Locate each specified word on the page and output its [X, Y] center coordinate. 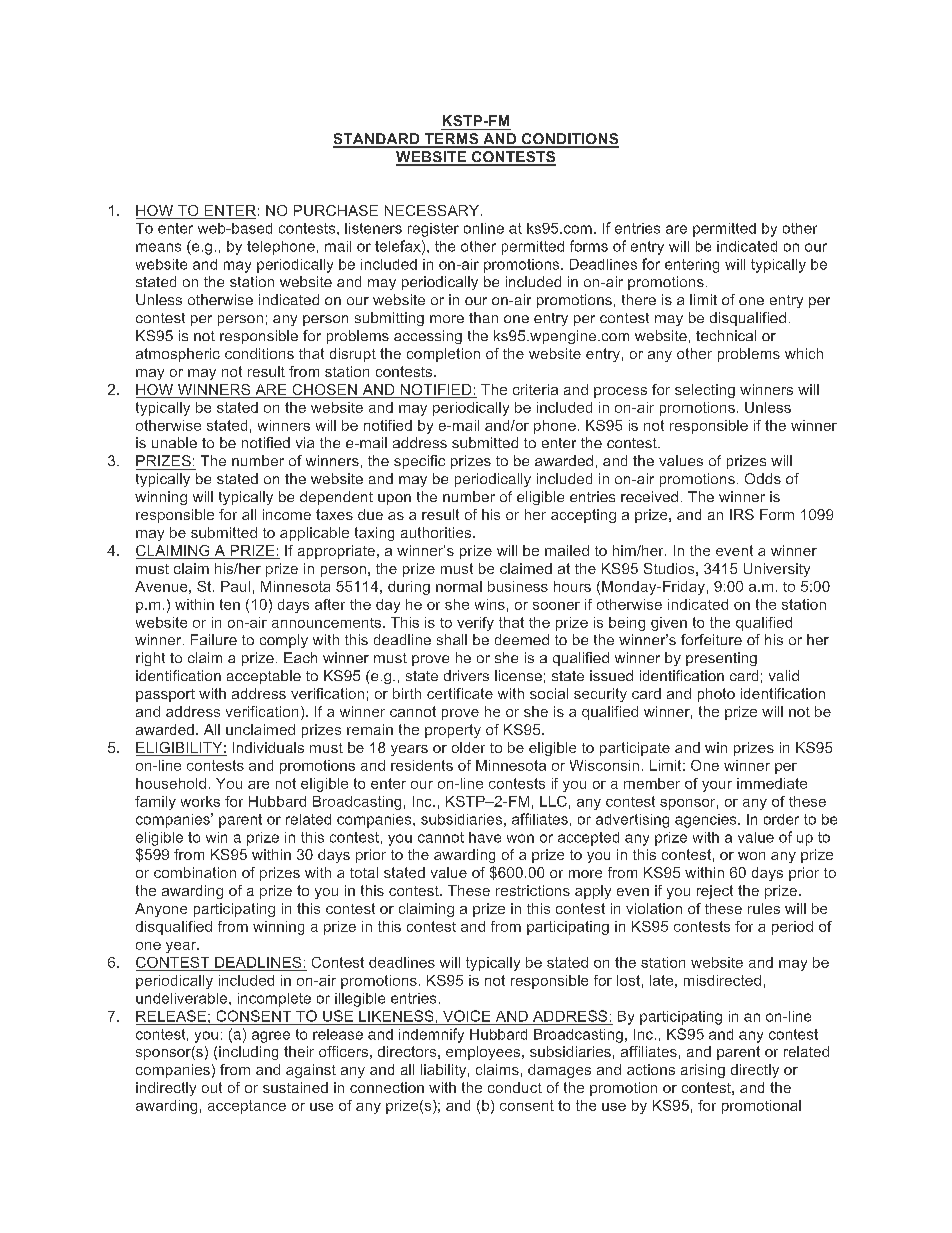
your [717, 786]
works [200, 801]
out [212, 1087]
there [639, 299]
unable [174, 442]
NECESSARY [433, 210]
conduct [515, 1087]
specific [419, 462]
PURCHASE [336, 210]
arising [703, 1071]
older [468, 747]
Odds [763, 478]
